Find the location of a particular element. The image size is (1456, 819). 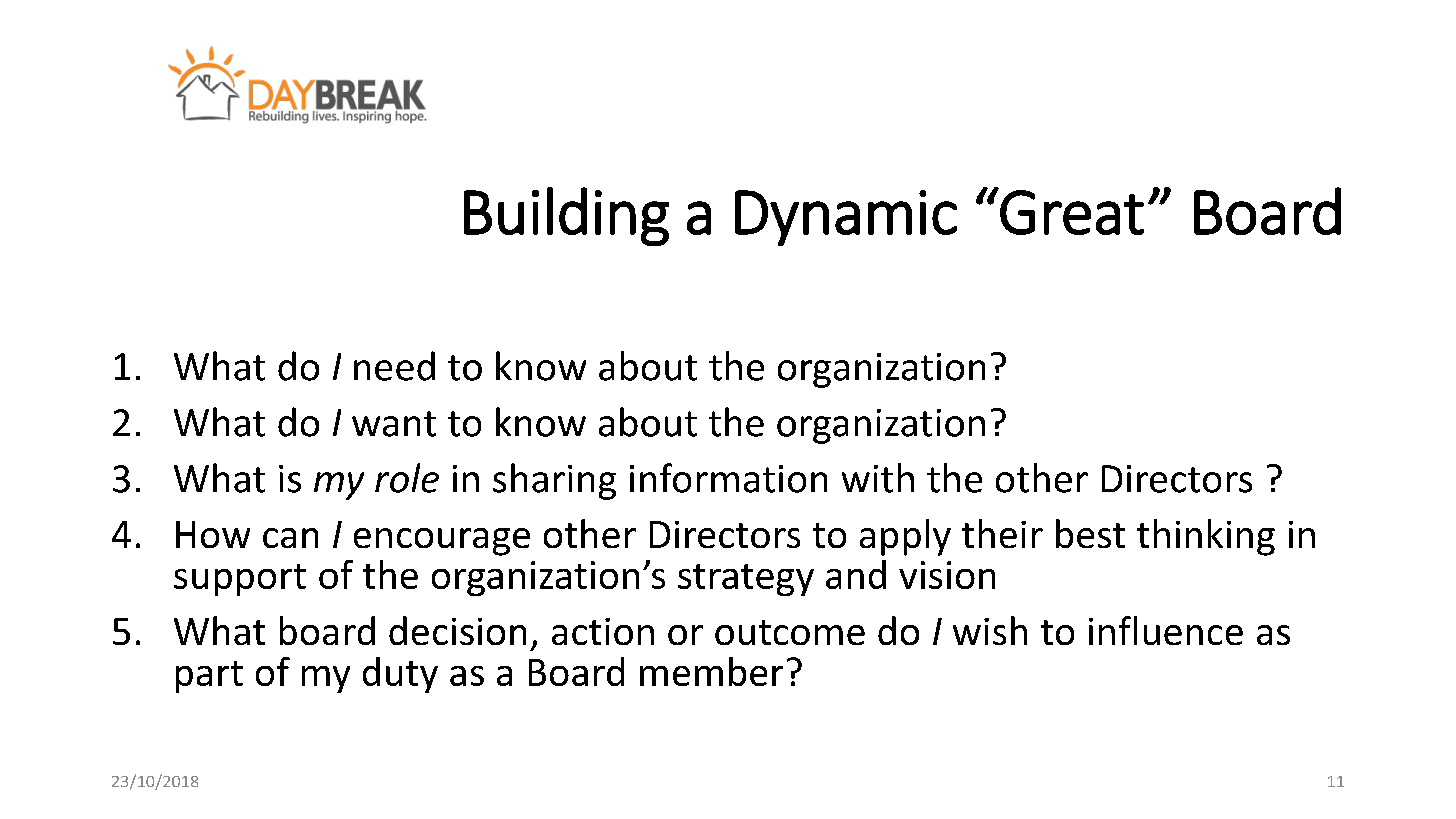

member is located at coordinates (711, 671).
